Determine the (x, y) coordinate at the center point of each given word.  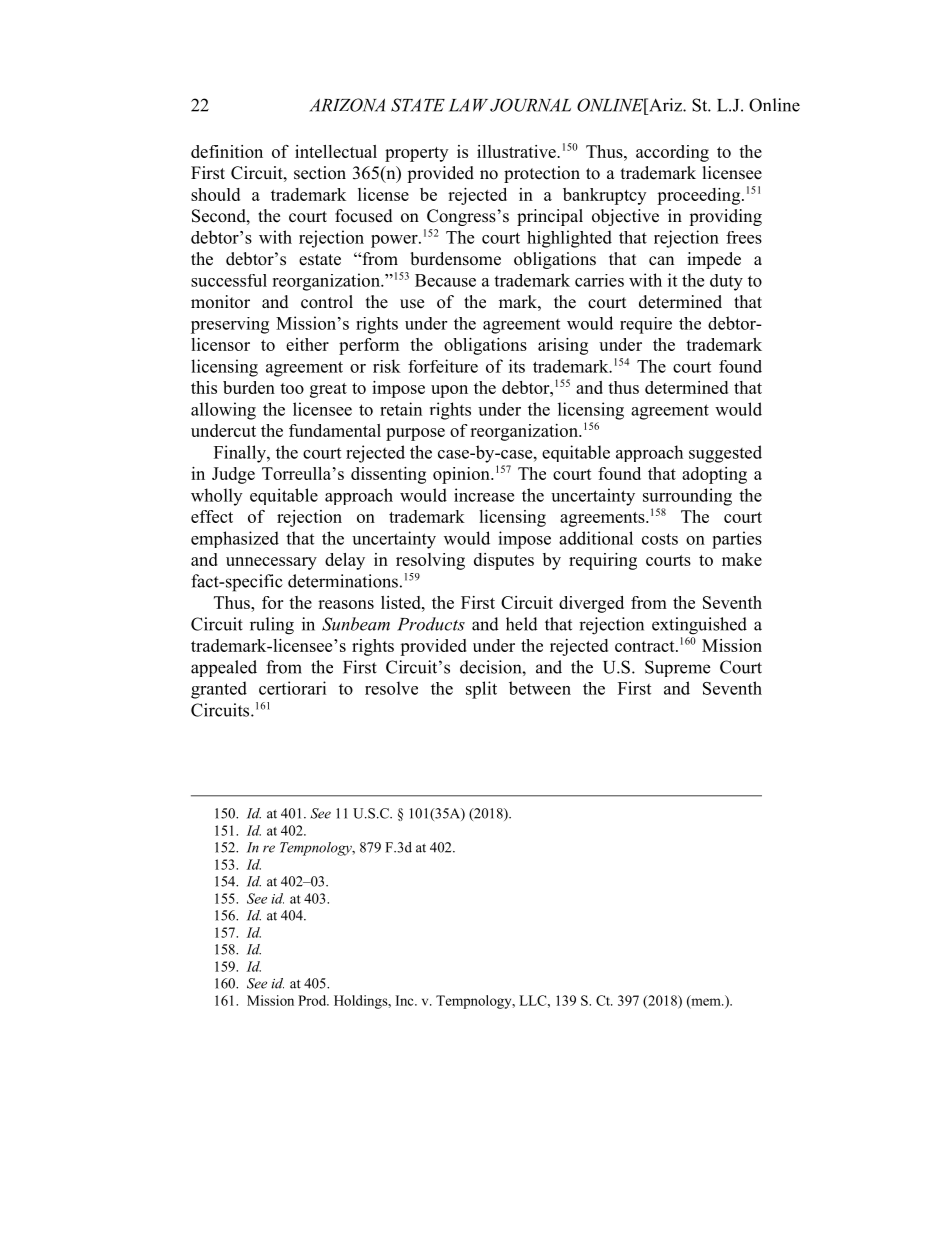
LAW (468, 105)
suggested (725, 454)
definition (227, 151)
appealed (224, 668)
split (481, 690)
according (672, 153)
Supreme (677, 668)
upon (449, 391)
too (292, 388)
